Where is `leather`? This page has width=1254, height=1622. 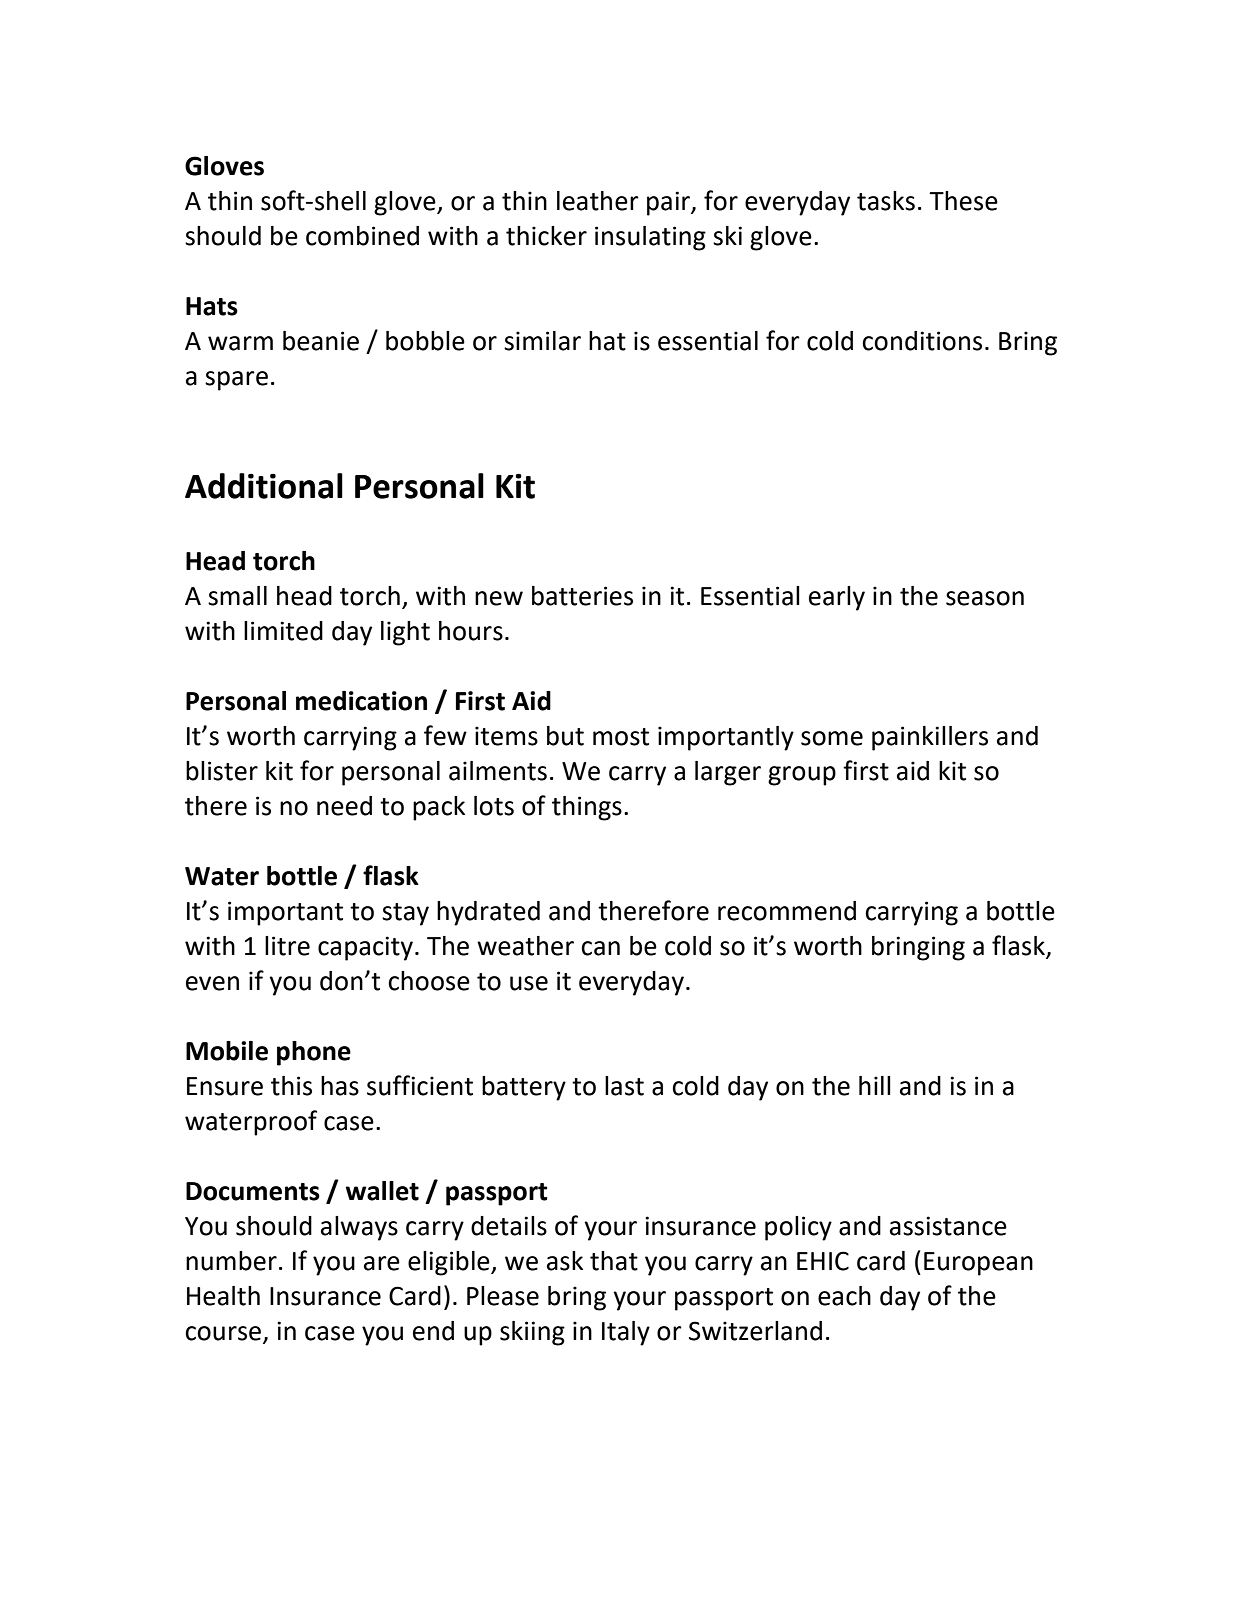 leather is located at coordinates (598, 201).
